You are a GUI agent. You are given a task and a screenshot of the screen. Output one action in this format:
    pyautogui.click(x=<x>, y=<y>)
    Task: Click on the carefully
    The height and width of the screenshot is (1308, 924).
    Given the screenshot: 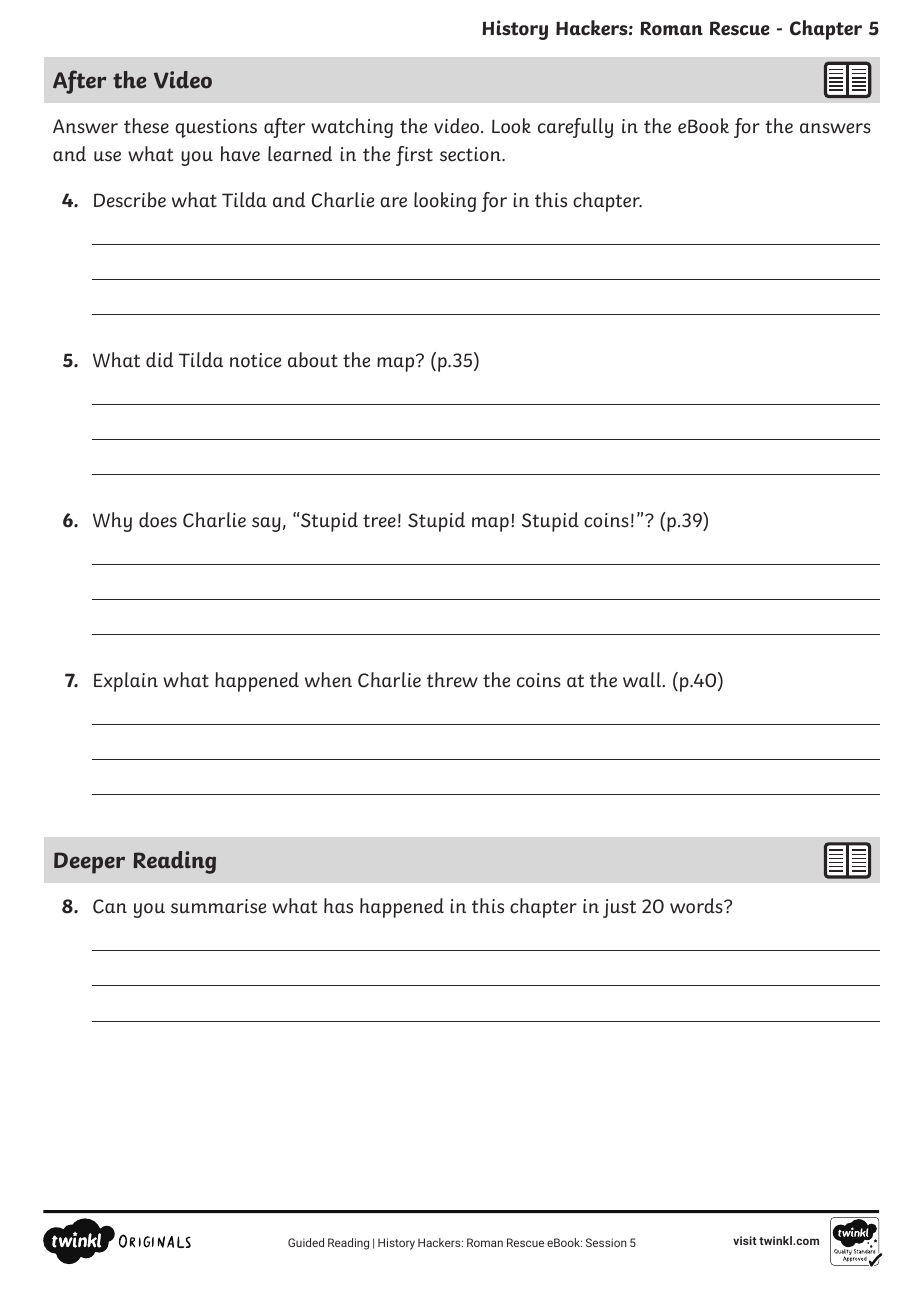 What is the action you would take?
    pyautogui.click(x=575, y=128)
